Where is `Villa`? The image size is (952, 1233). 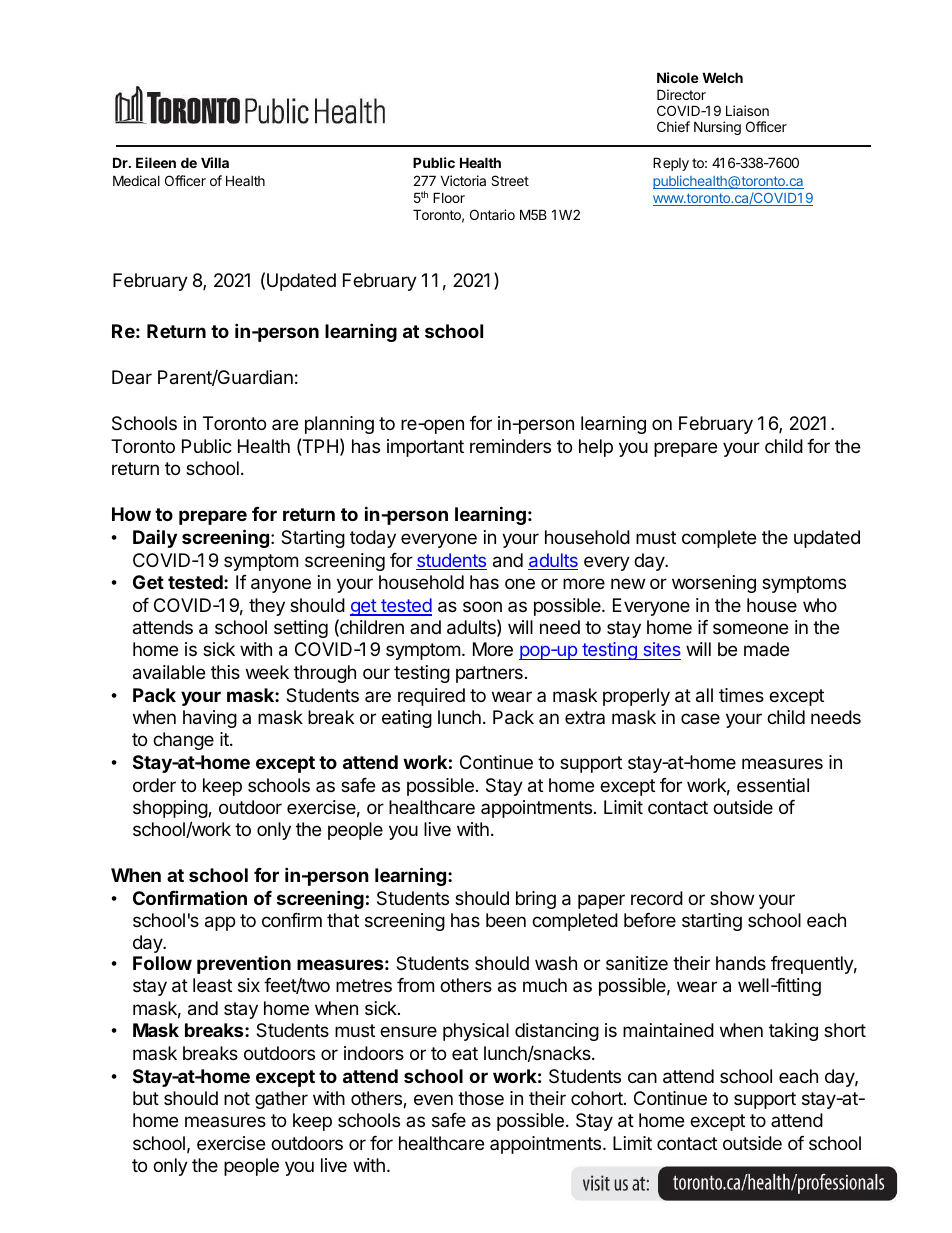
Villa is located at coordinates (215, 162).
